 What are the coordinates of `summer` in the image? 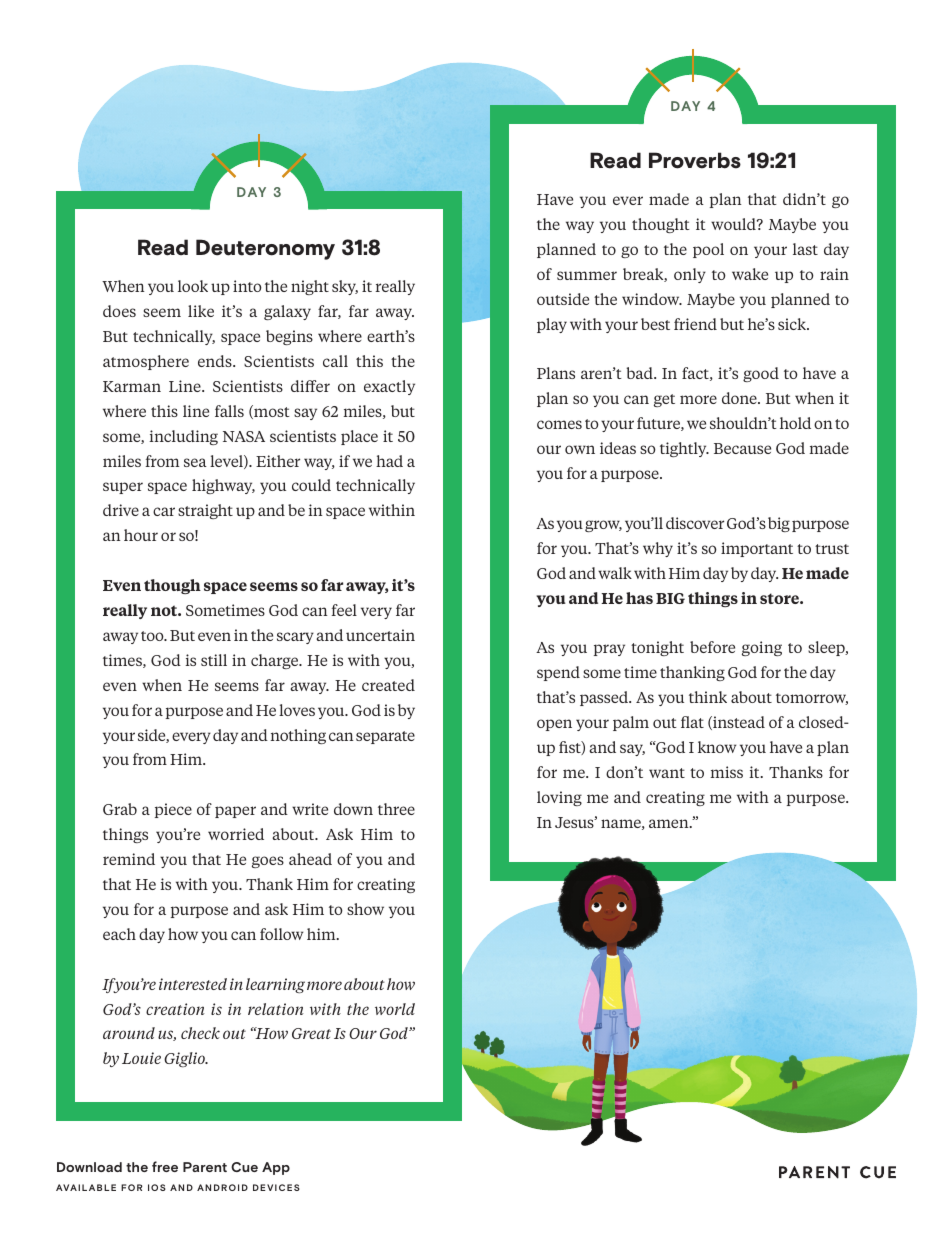 It's located at (587, 275).
